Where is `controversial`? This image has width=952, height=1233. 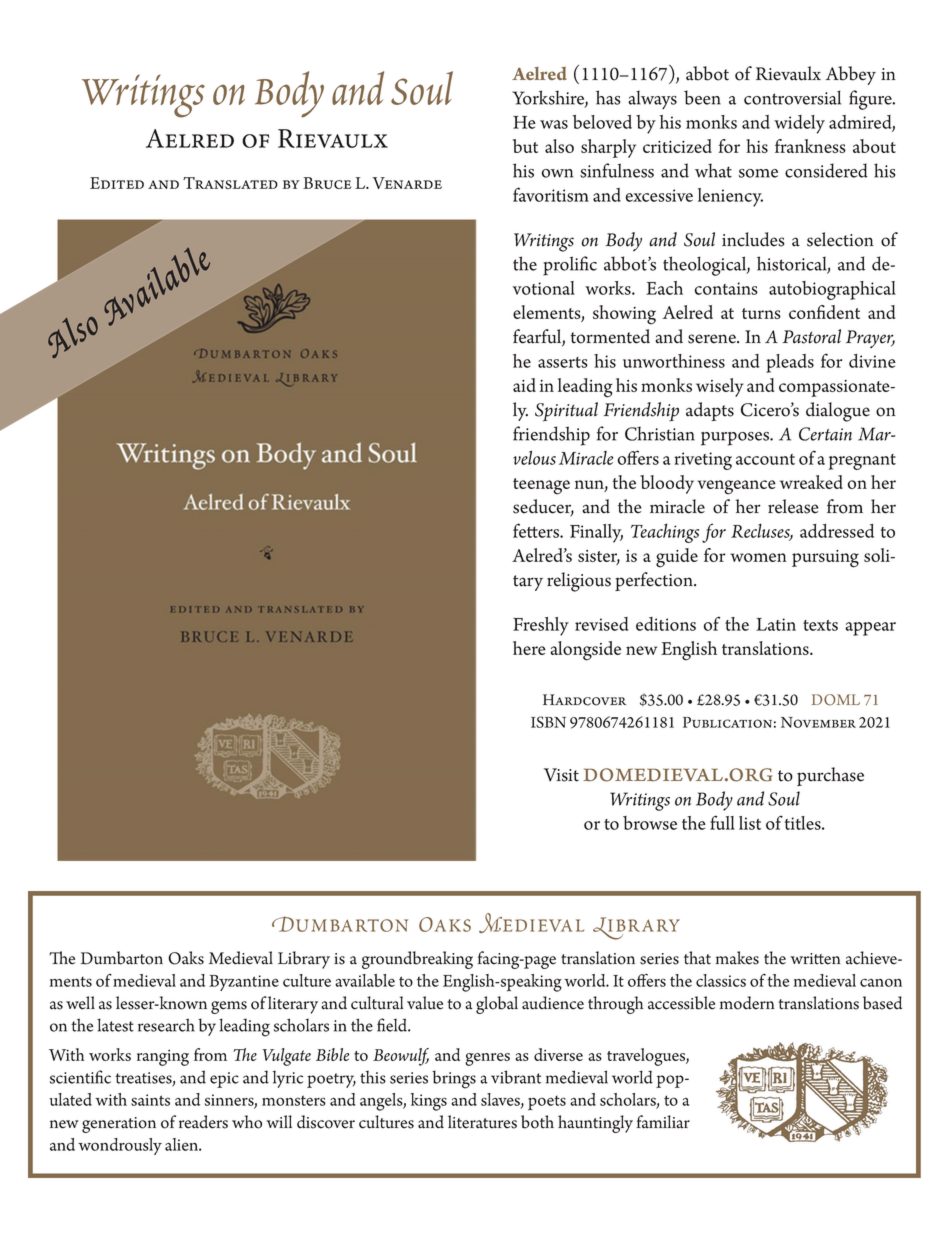 controversial is located at coordinates (792, 97).
